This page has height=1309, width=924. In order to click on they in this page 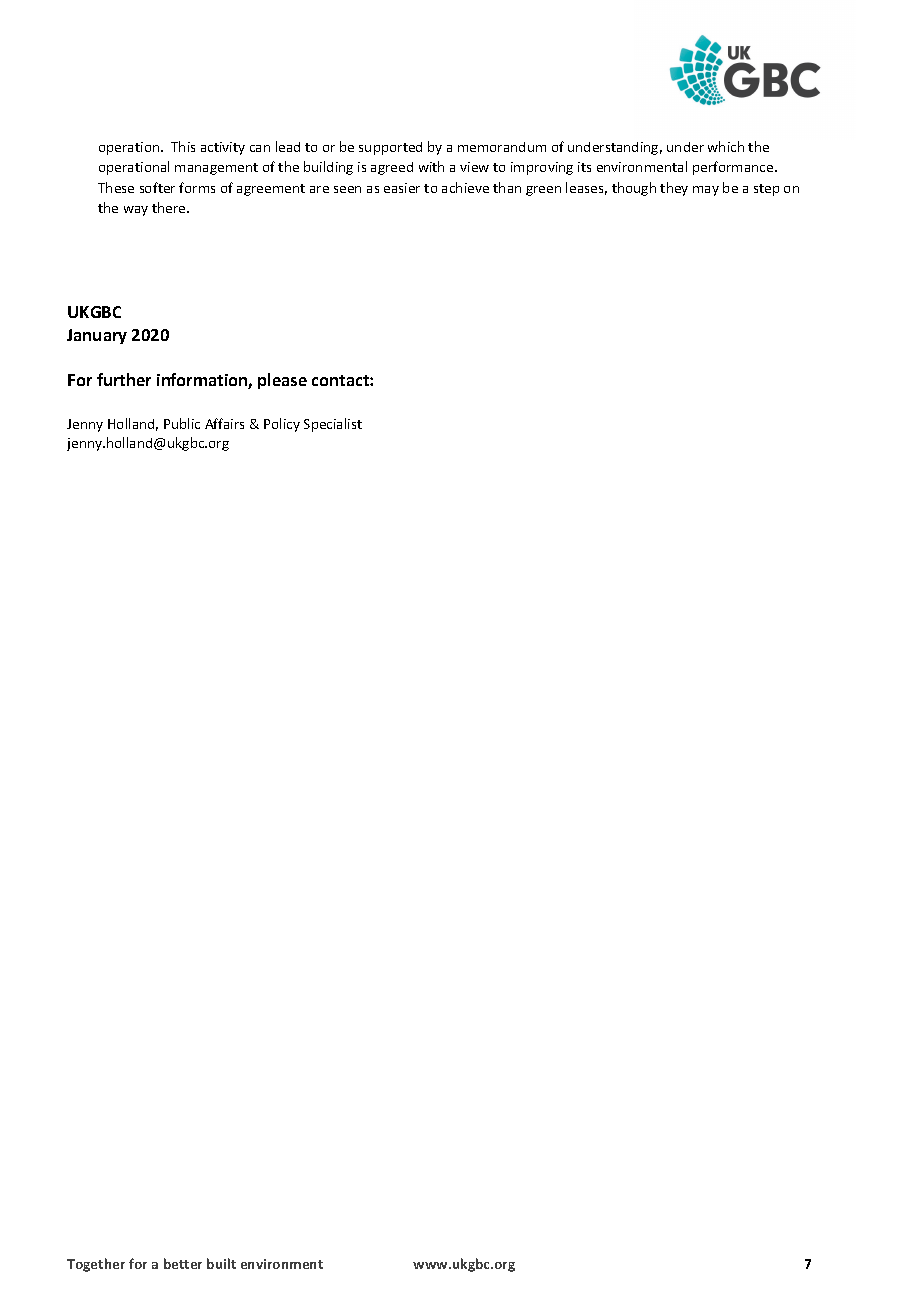, I will do `click(674, 189)`.
